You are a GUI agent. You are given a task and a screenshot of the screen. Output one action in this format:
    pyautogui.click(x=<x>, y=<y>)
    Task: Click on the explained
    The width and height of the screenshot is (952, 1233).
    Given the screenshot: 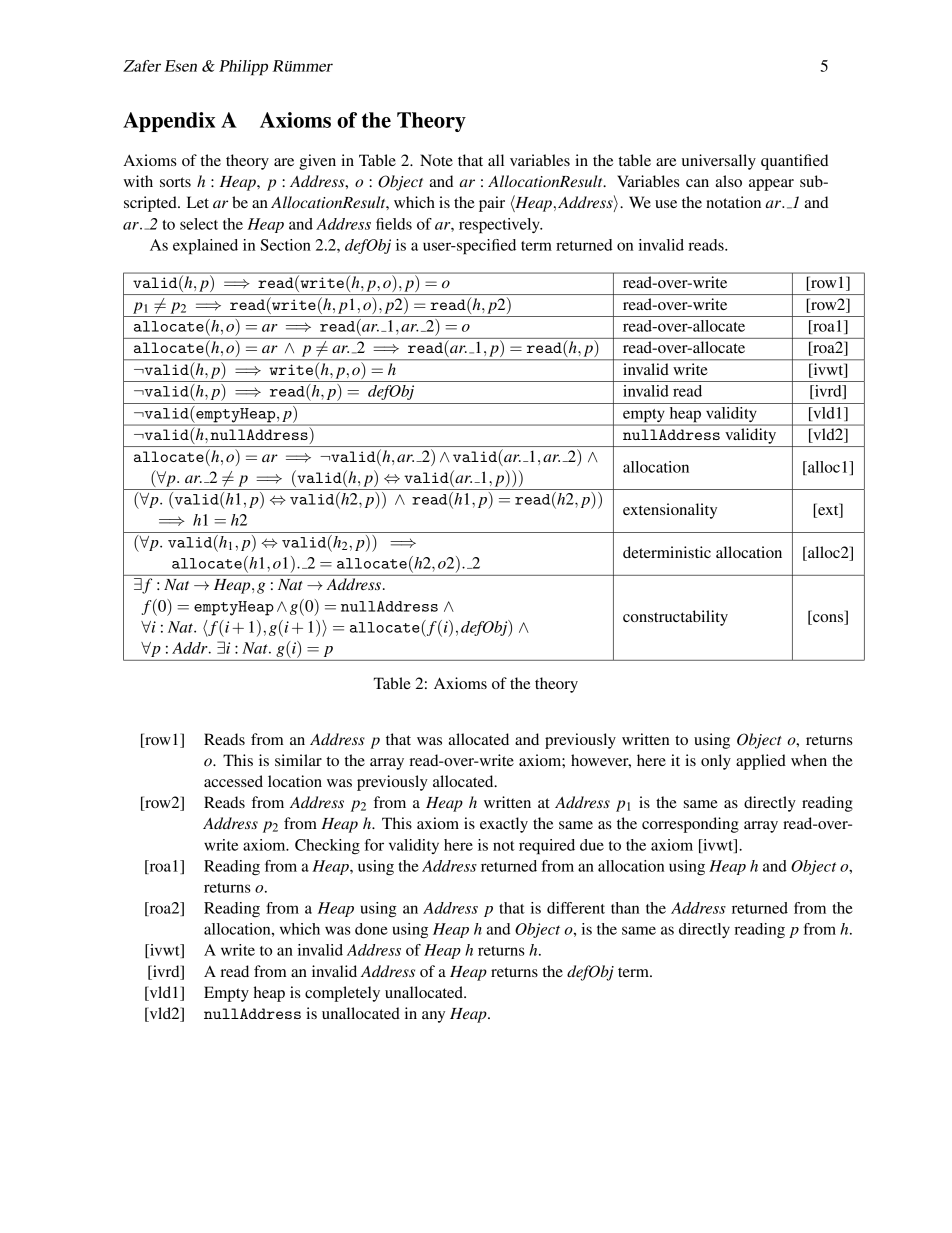 What is the action you would take?
    pyautogui.click(x=205, y=247)
